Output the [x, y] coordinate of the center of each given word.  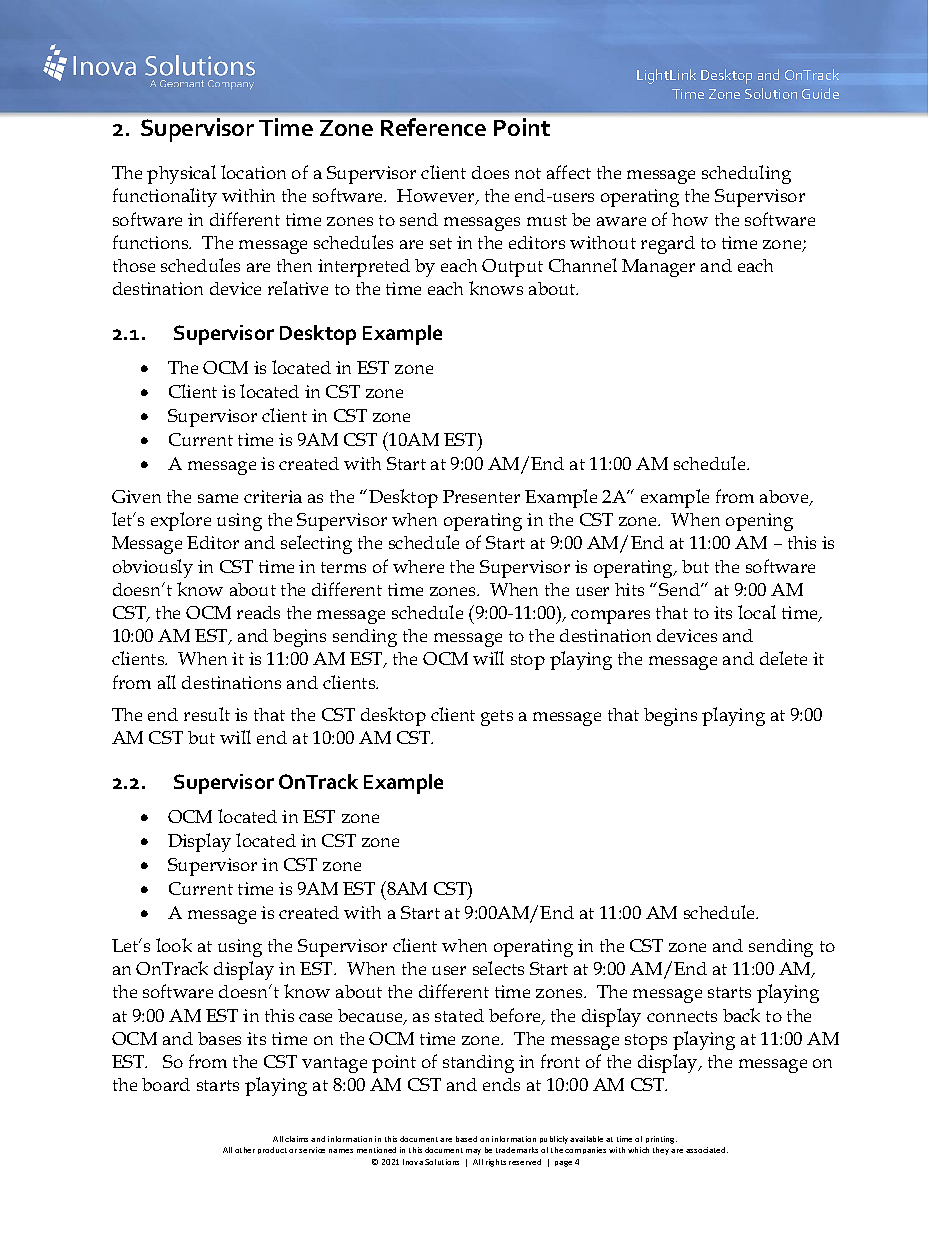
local [757, 612]
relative [298, 288]
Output [512, 268]
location [253, 172]
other [245, 1150]
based [466, 1139]
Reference [433, 127]
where [418, 566]
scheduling [746, 174]
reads [258, 612]
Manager [658, 268]
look [174, 945]
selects [498, 968]
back [741, 1015]
